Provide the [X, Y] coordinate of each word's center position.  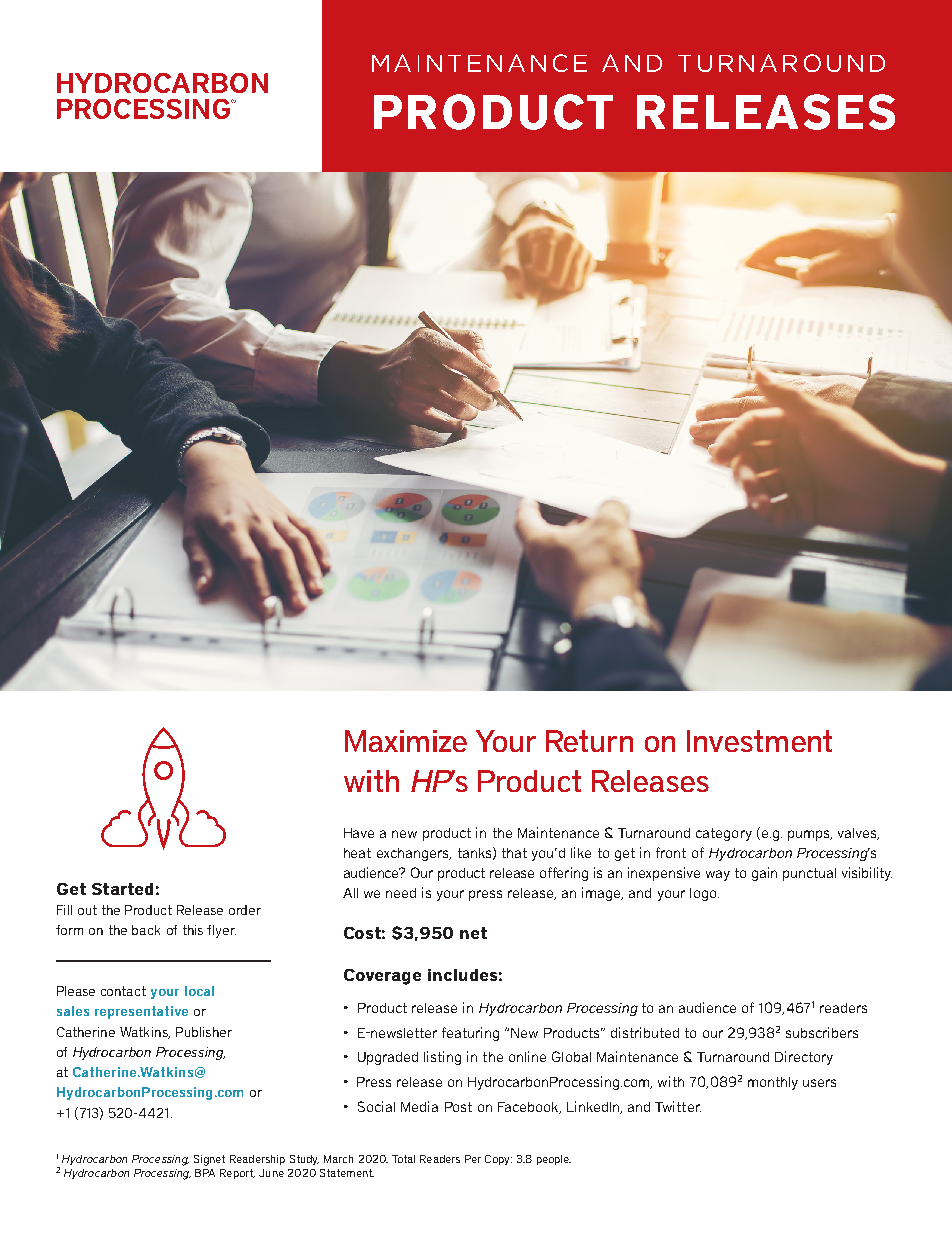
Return [589, 741]
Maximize [406, 741]
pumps [809, 835]
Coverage [382, 977]
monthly [773, 1083]
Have [359, 833]
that [514, 853]
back [146, 930]
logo [704, 894]
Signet [209, 1160]
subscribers [822, 1032]
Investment [759, 741]
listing [442, 1058]
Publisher [204, 1032]
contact [123, 991]
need [401, 893]
